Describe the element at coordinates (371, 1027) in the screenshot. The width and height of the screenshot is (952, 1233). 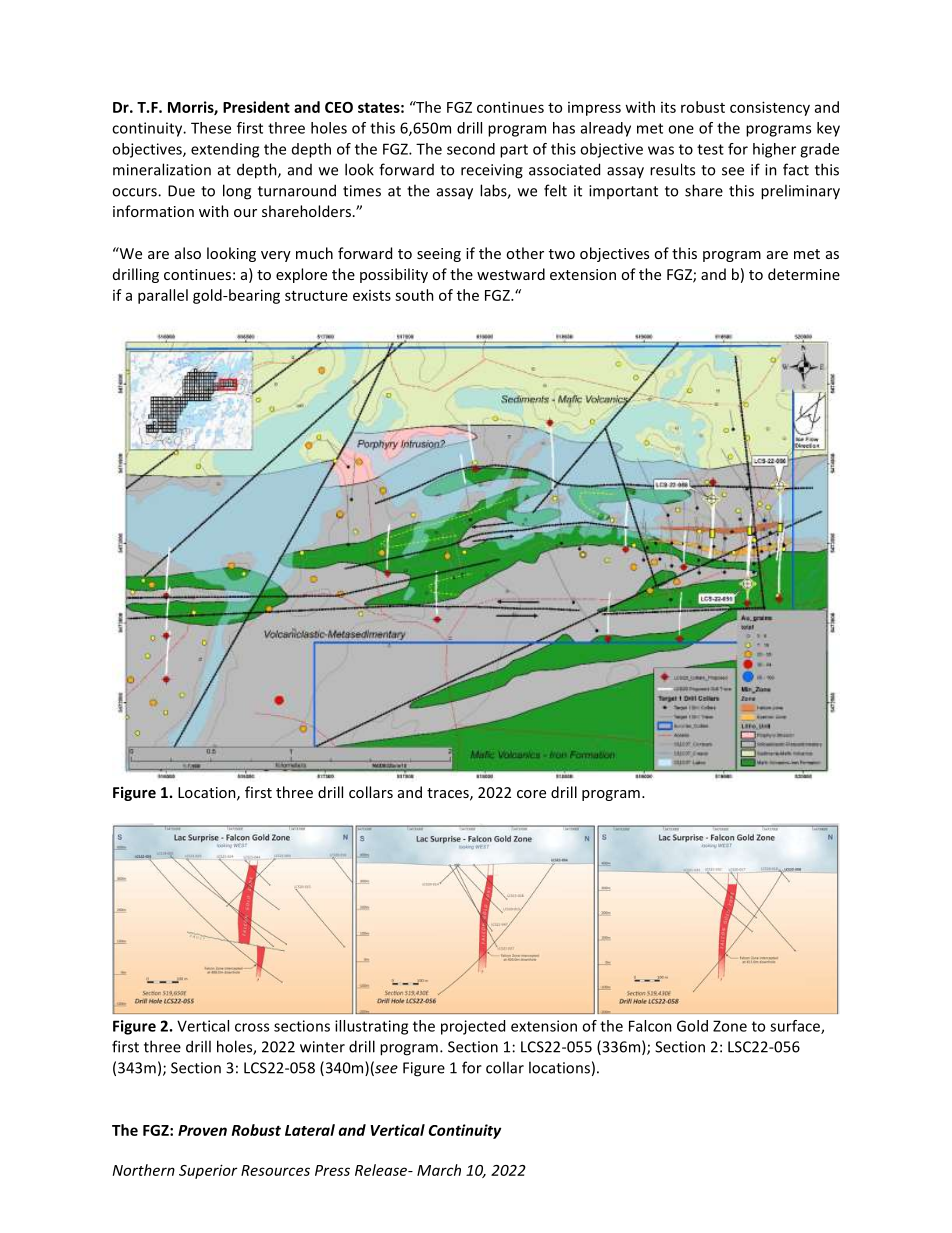
I see `illustrating` at that location.
